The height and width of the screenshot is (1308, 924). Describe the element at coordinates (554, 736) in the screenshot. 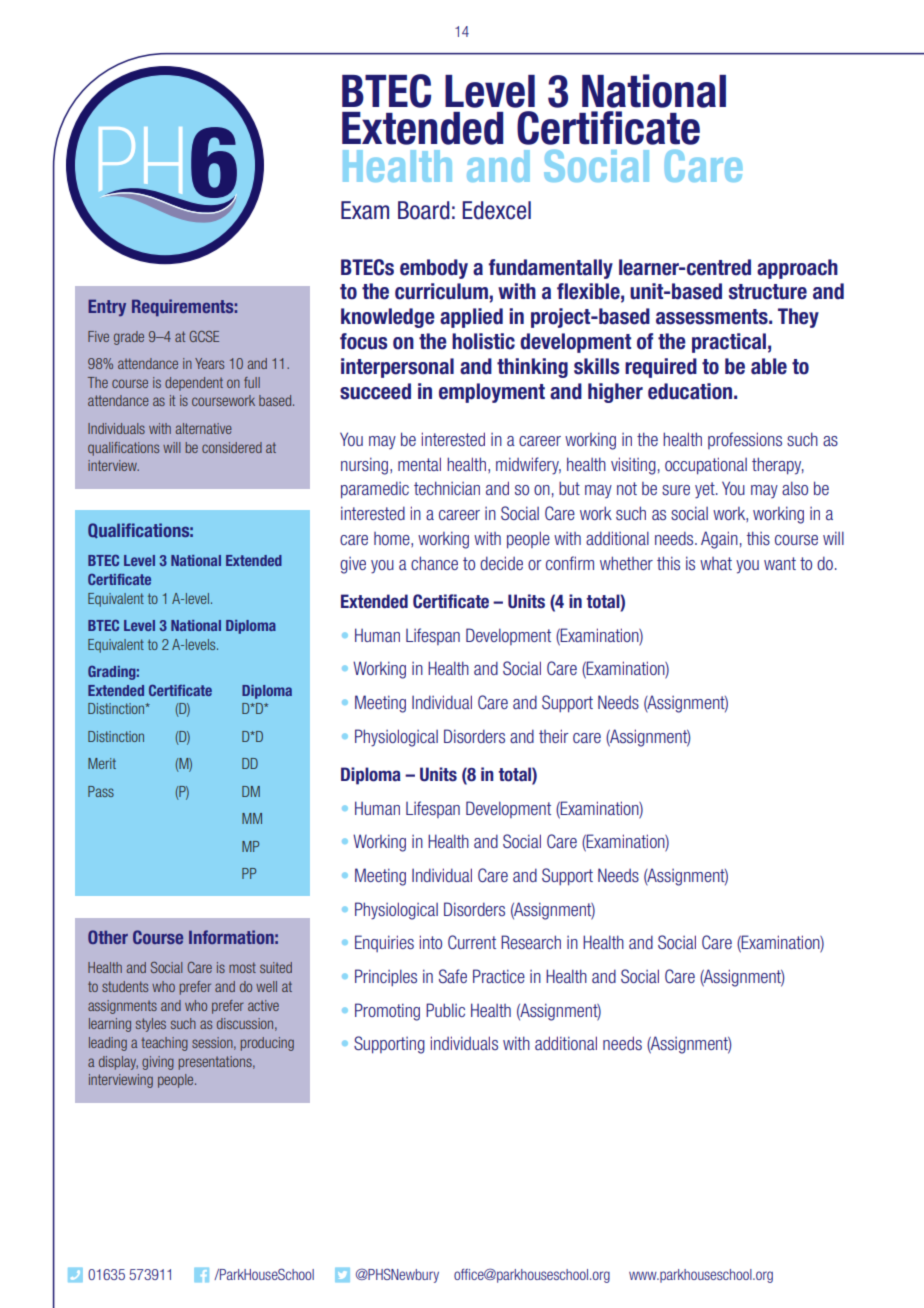

I see `their` at that location.
